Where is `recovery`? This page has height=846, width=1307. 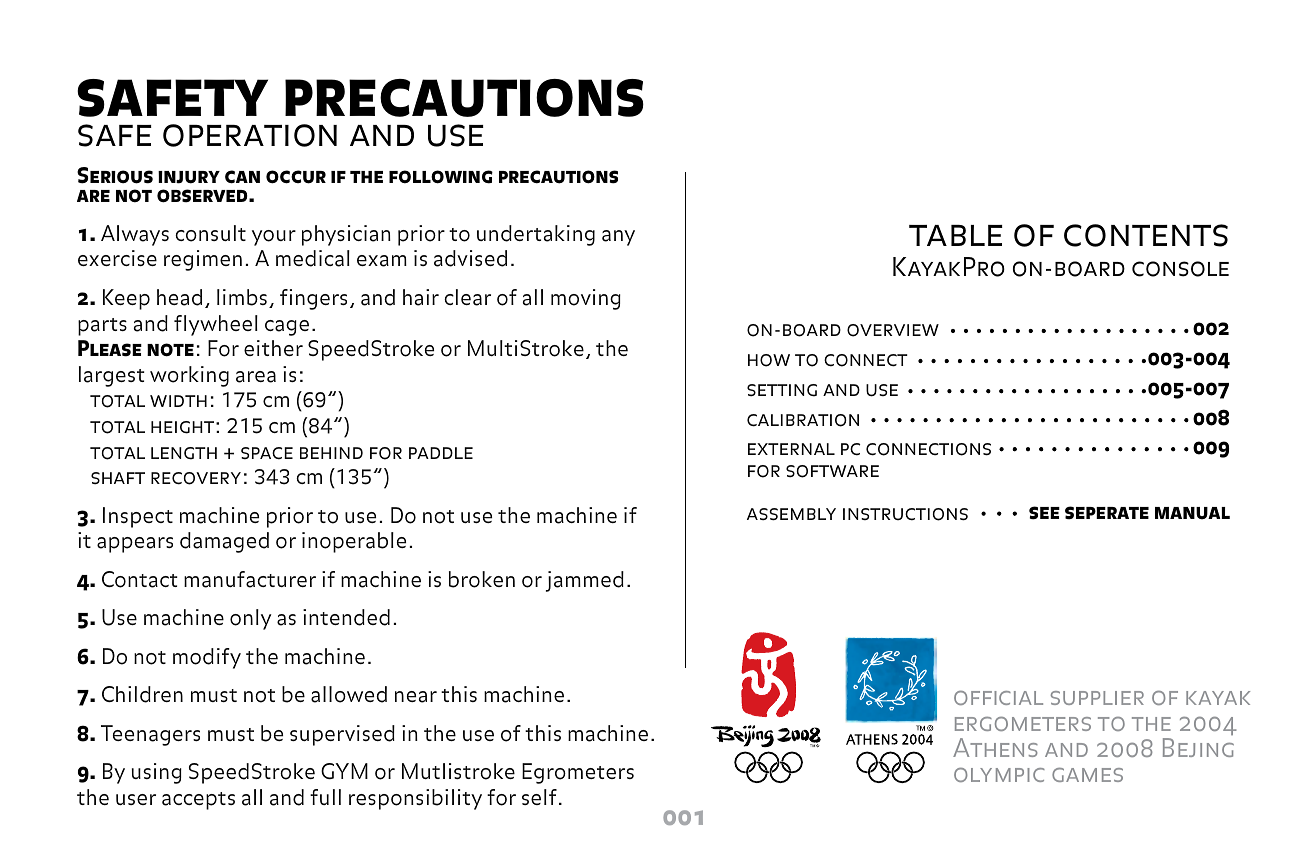
recovery is located at coordinates (196, 478).
